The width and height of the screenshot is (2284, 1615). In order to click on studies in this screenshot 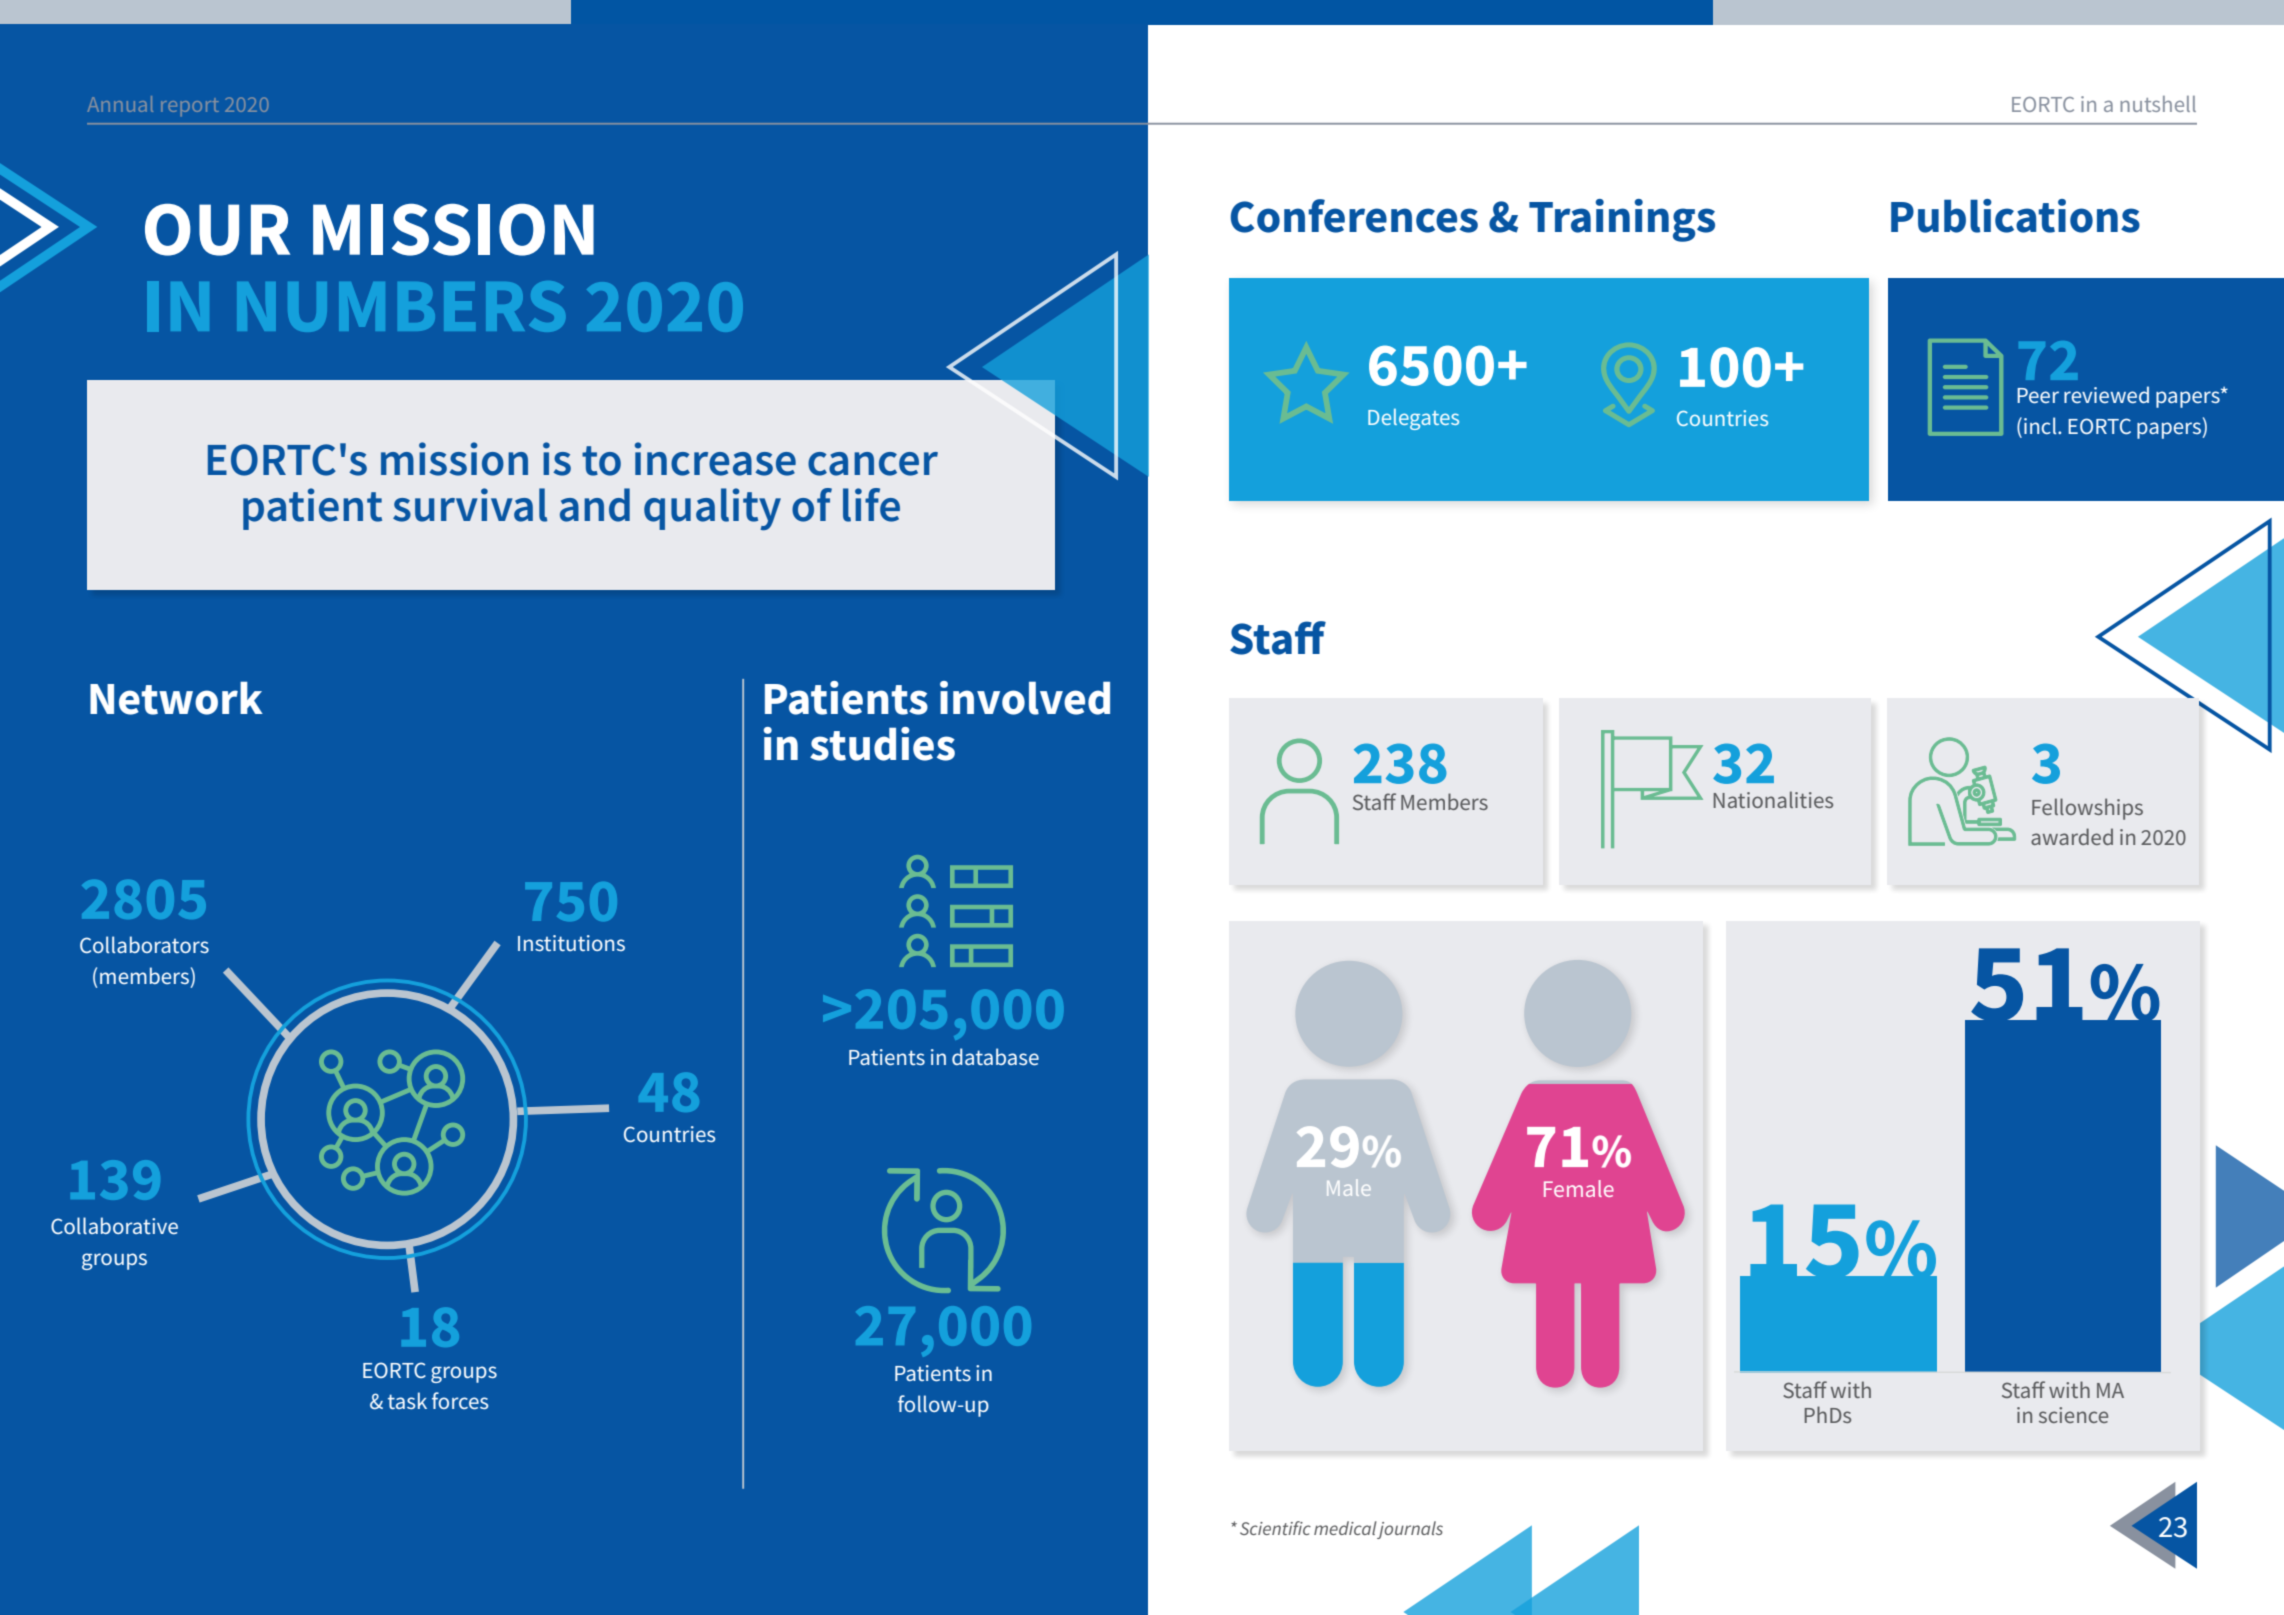, I will do `click(882, 744)`.
